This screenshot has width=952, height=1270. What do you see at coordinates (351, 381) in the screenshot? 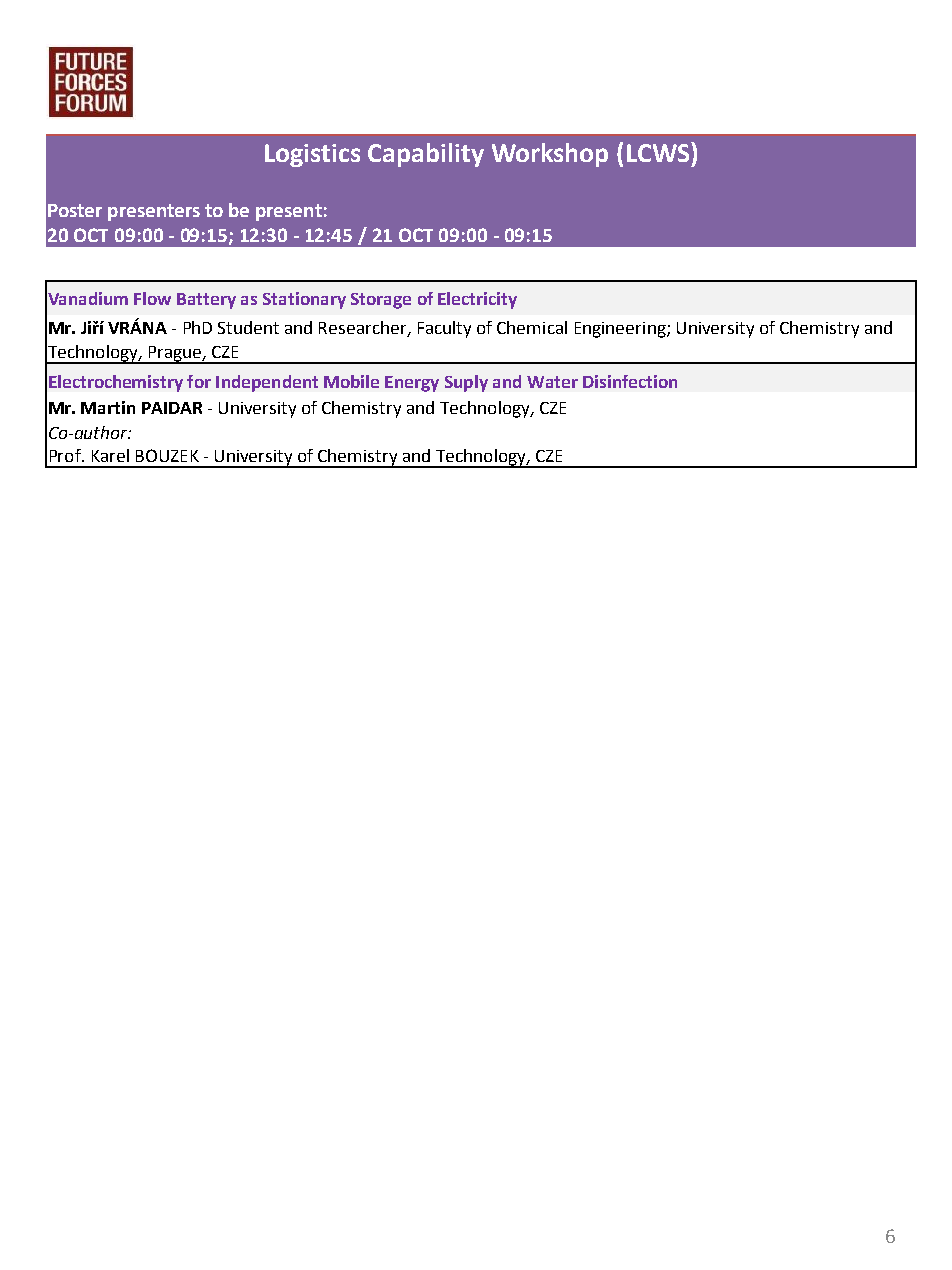
I see `Mobile` at bounding box center [351, 381].
